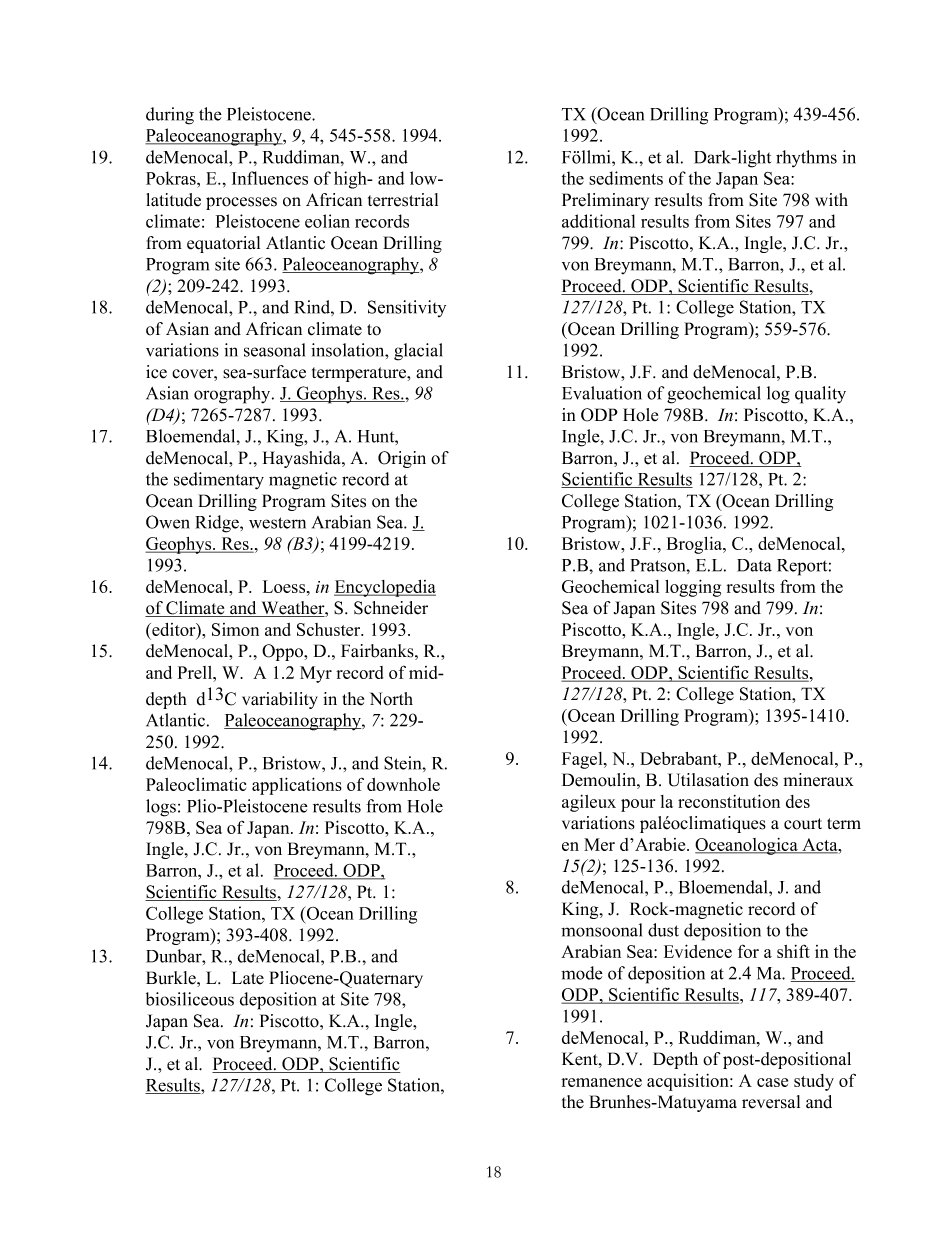 Image resolution: width=952 pixels, height=1233 pixels. I want to click on Late, so click(248, 978).
